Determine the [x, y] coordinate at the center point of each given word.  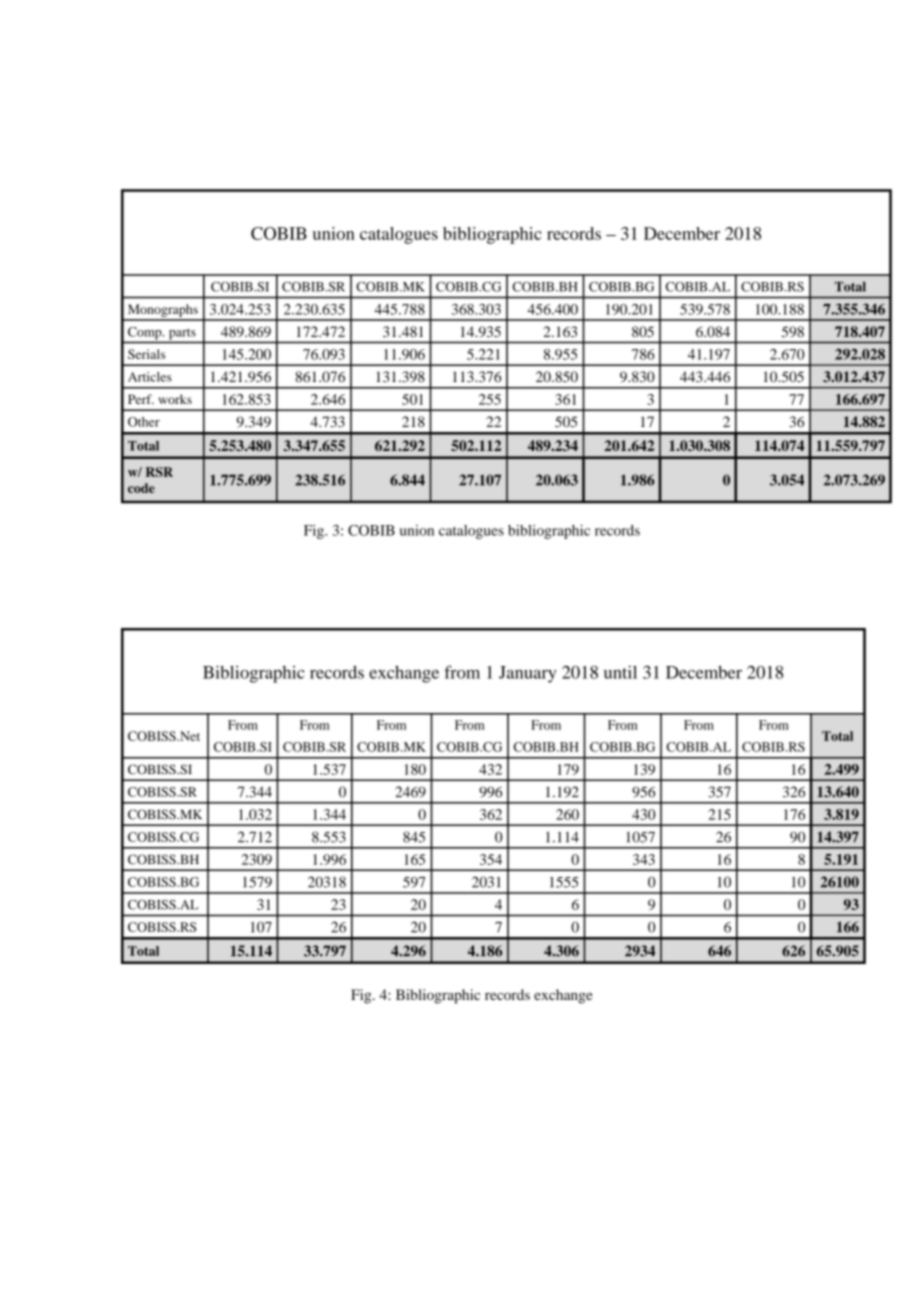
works [175, 399]
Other [144, 422]
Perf [141, 399]
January [528, 674]
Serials [146, 354]
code [141, 488]
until [620, 672]
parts [182, 334]
